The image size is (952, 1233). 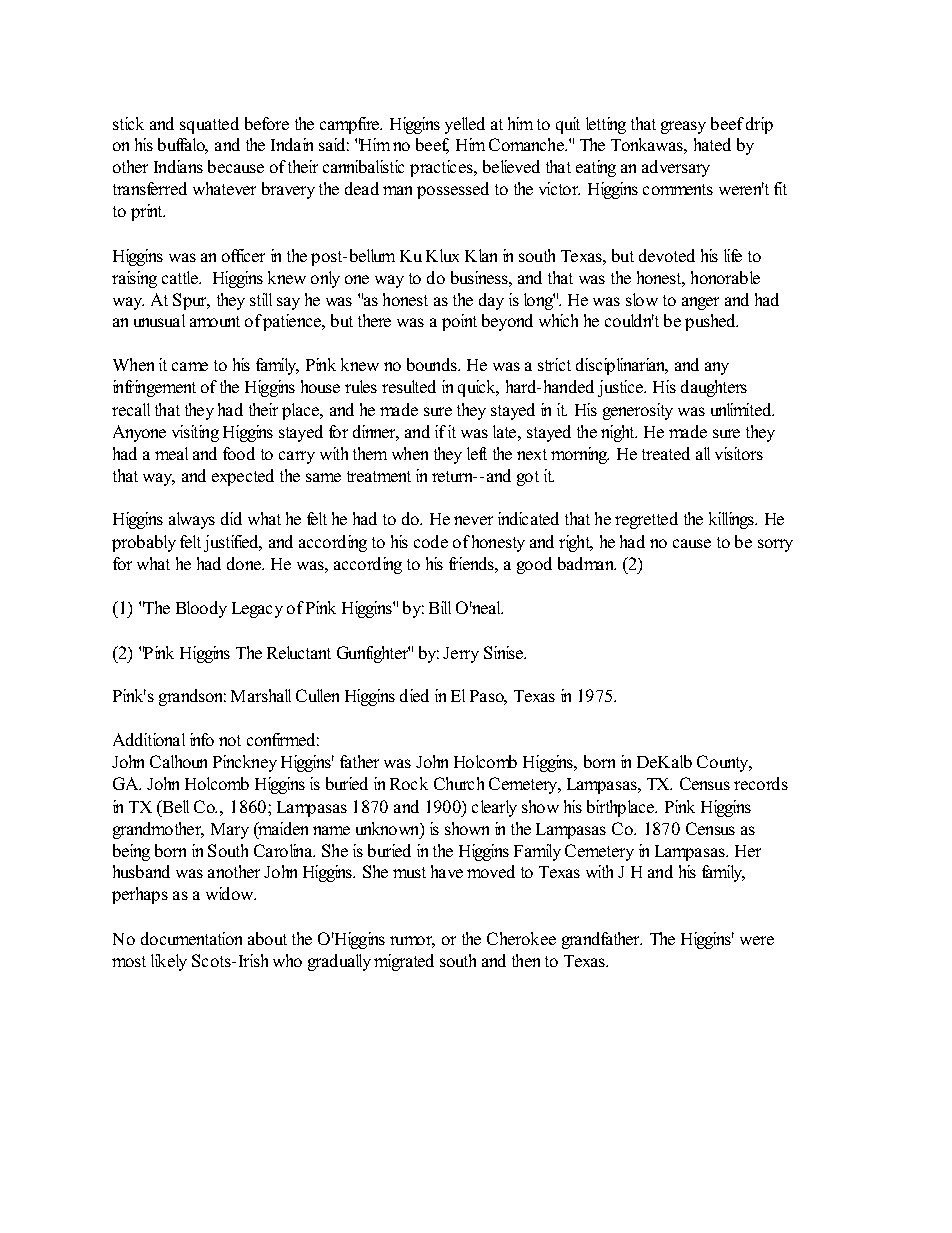 I want to click on food, so click(x=239, y=453).
